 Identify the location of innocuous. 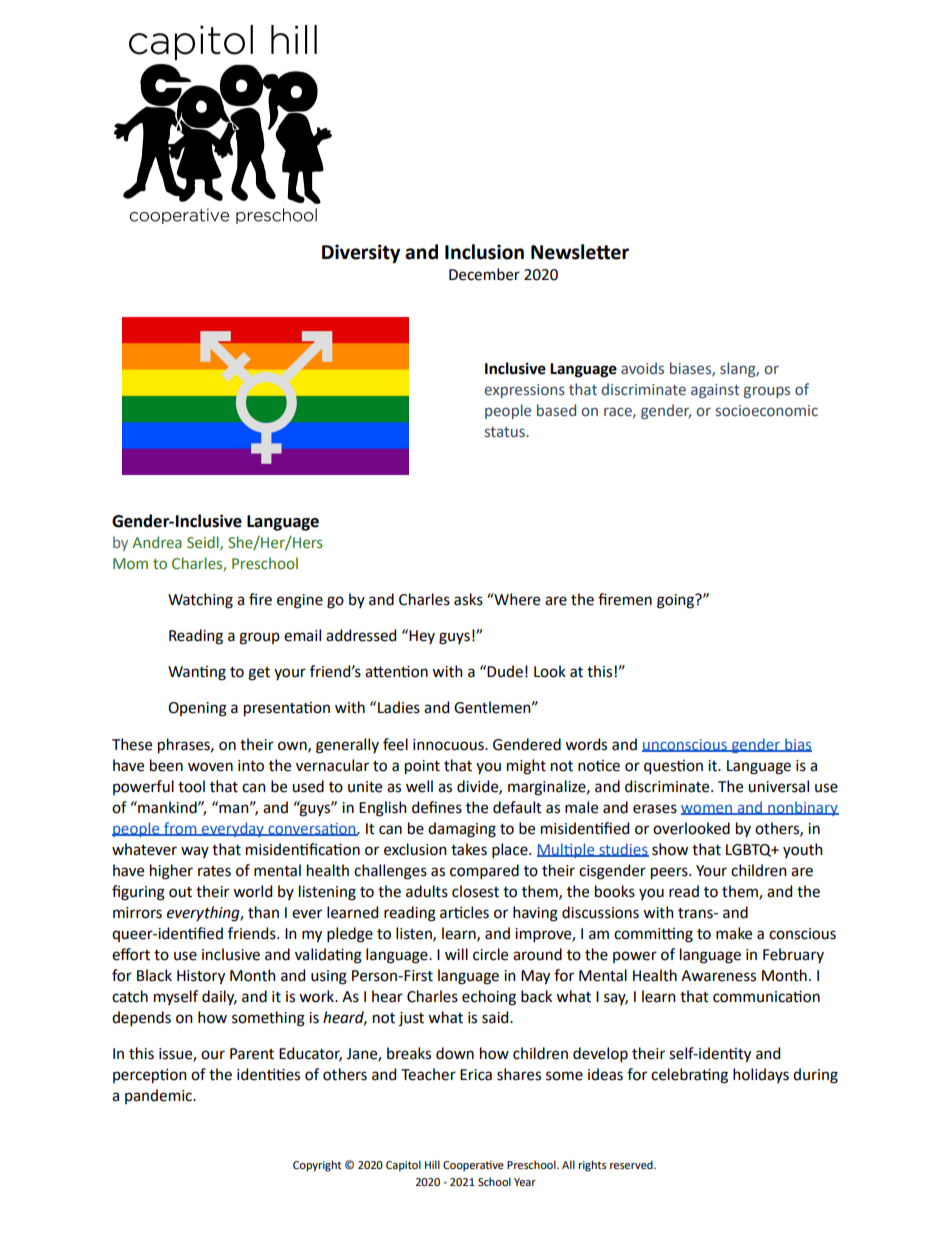
(449, 745).
